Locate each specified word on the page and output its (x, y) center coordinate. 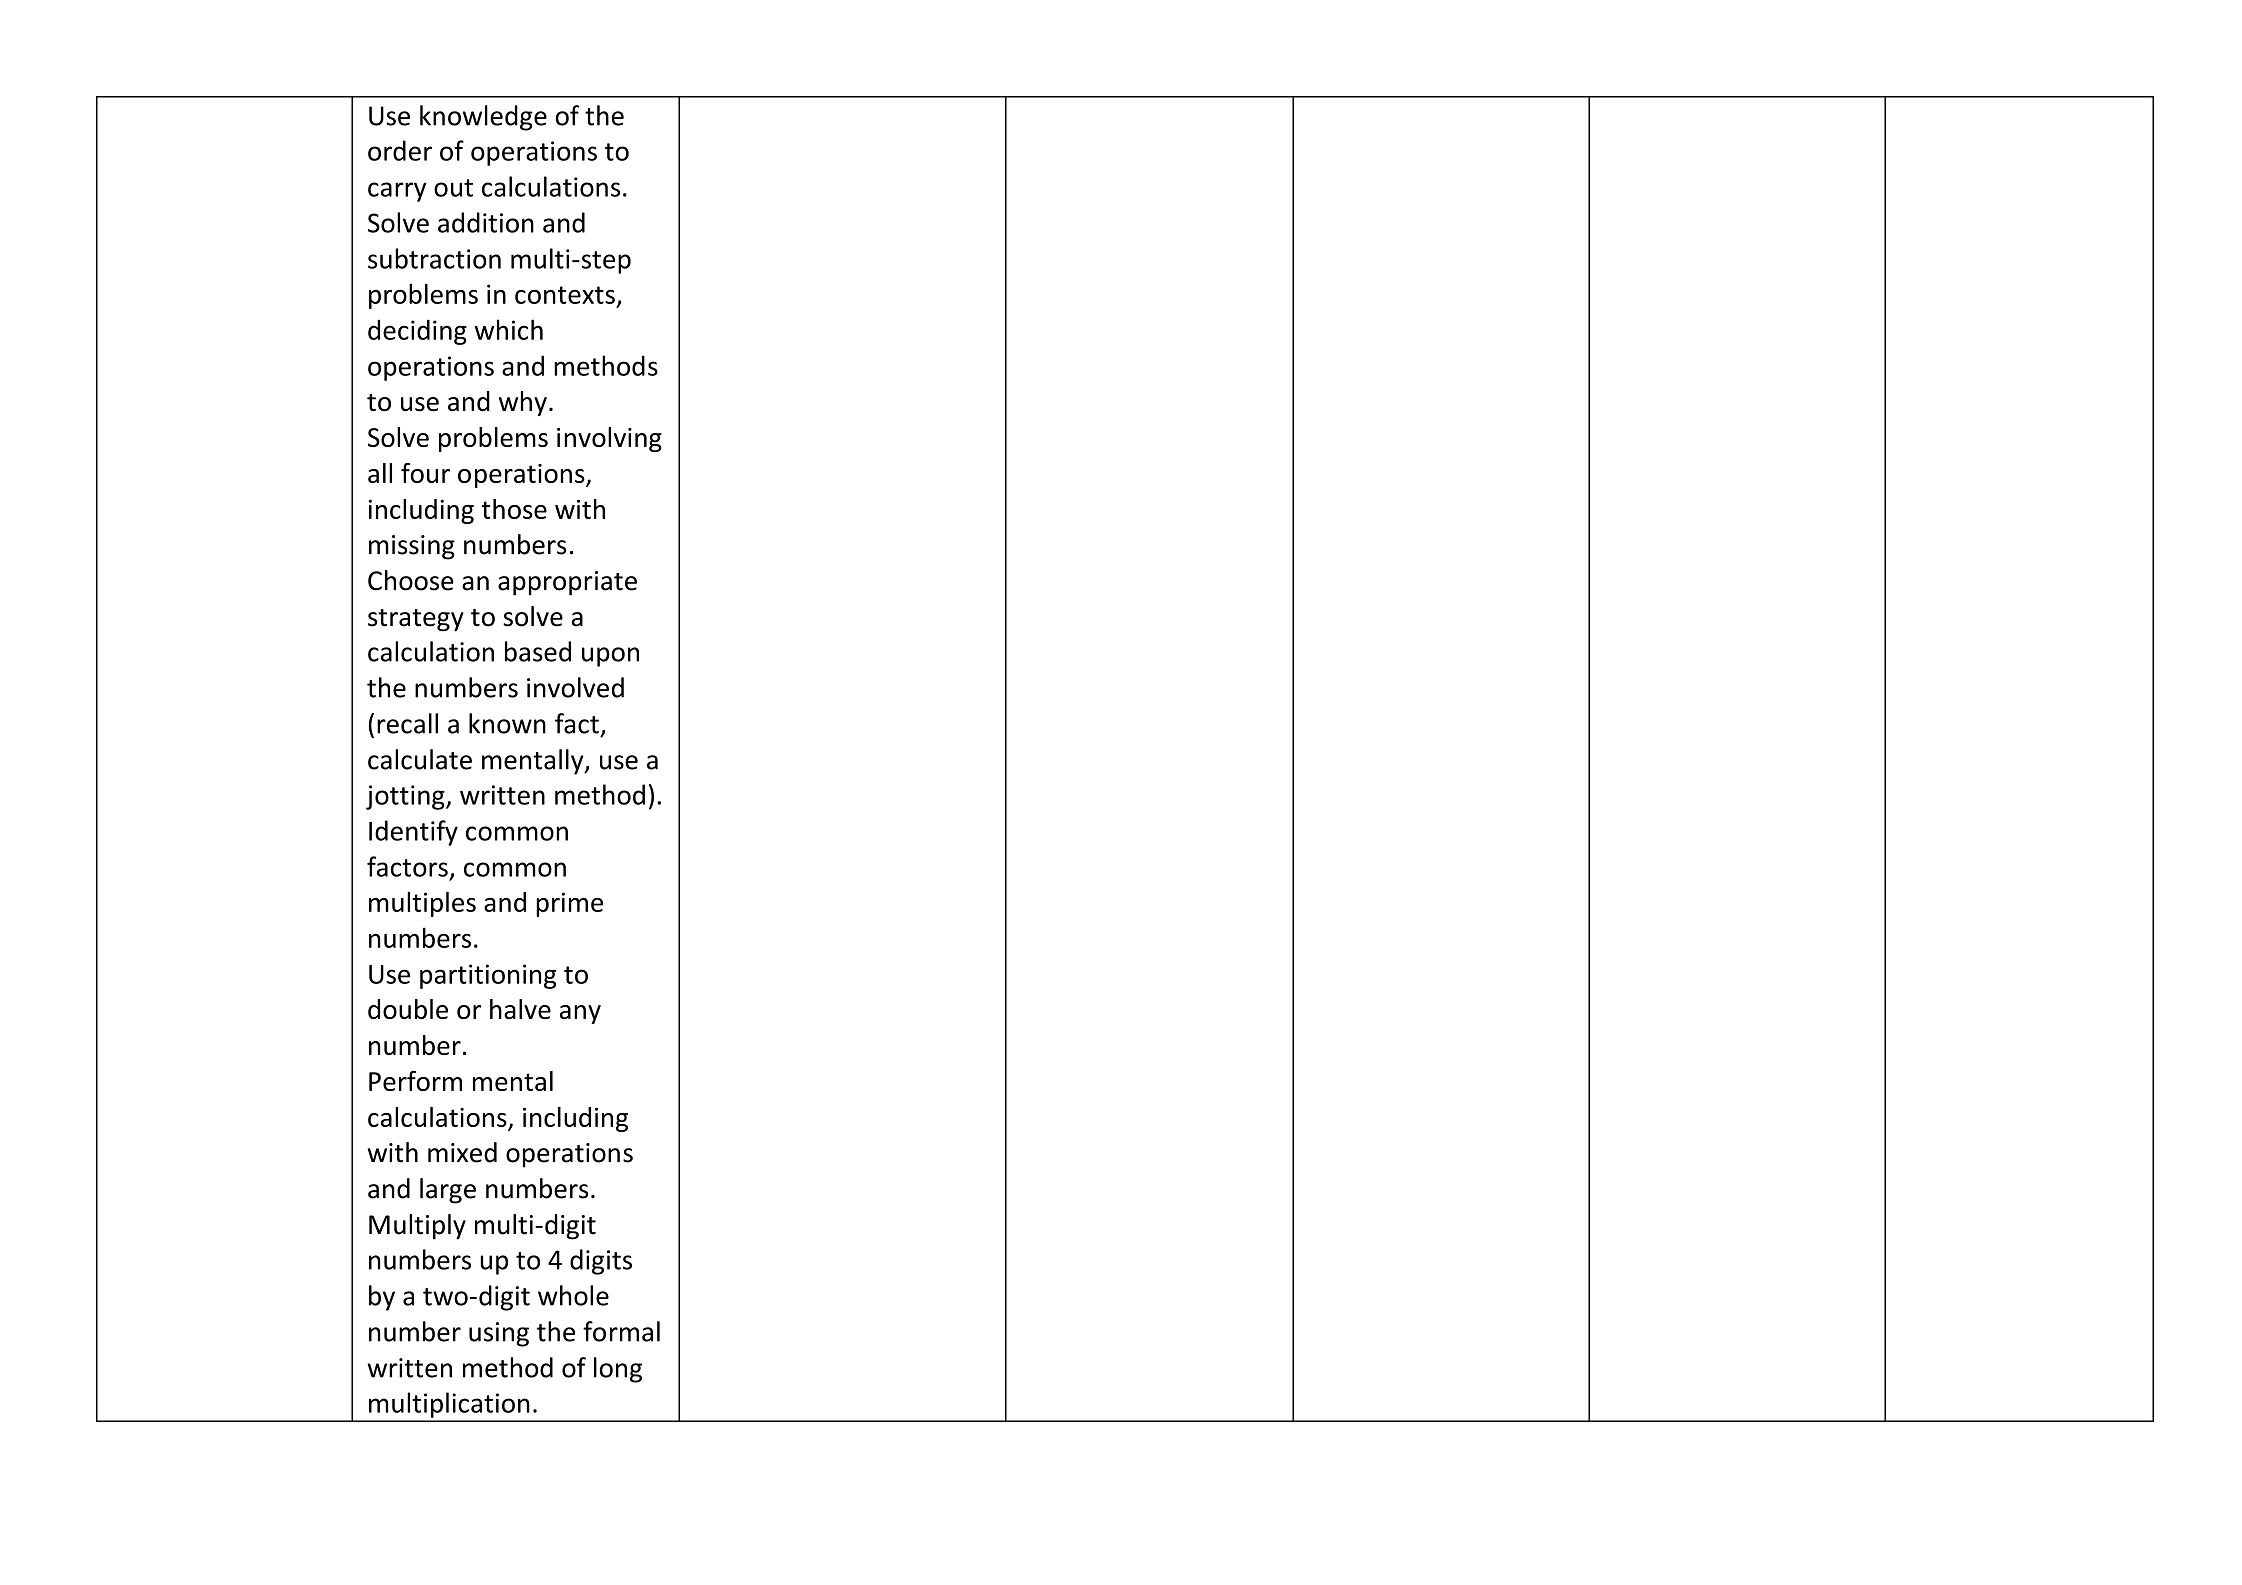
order (400, 150)
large (448, 1191)
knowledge (483, 118)
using (499, 1334)
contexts (565, 295)
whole (573, 1295)
